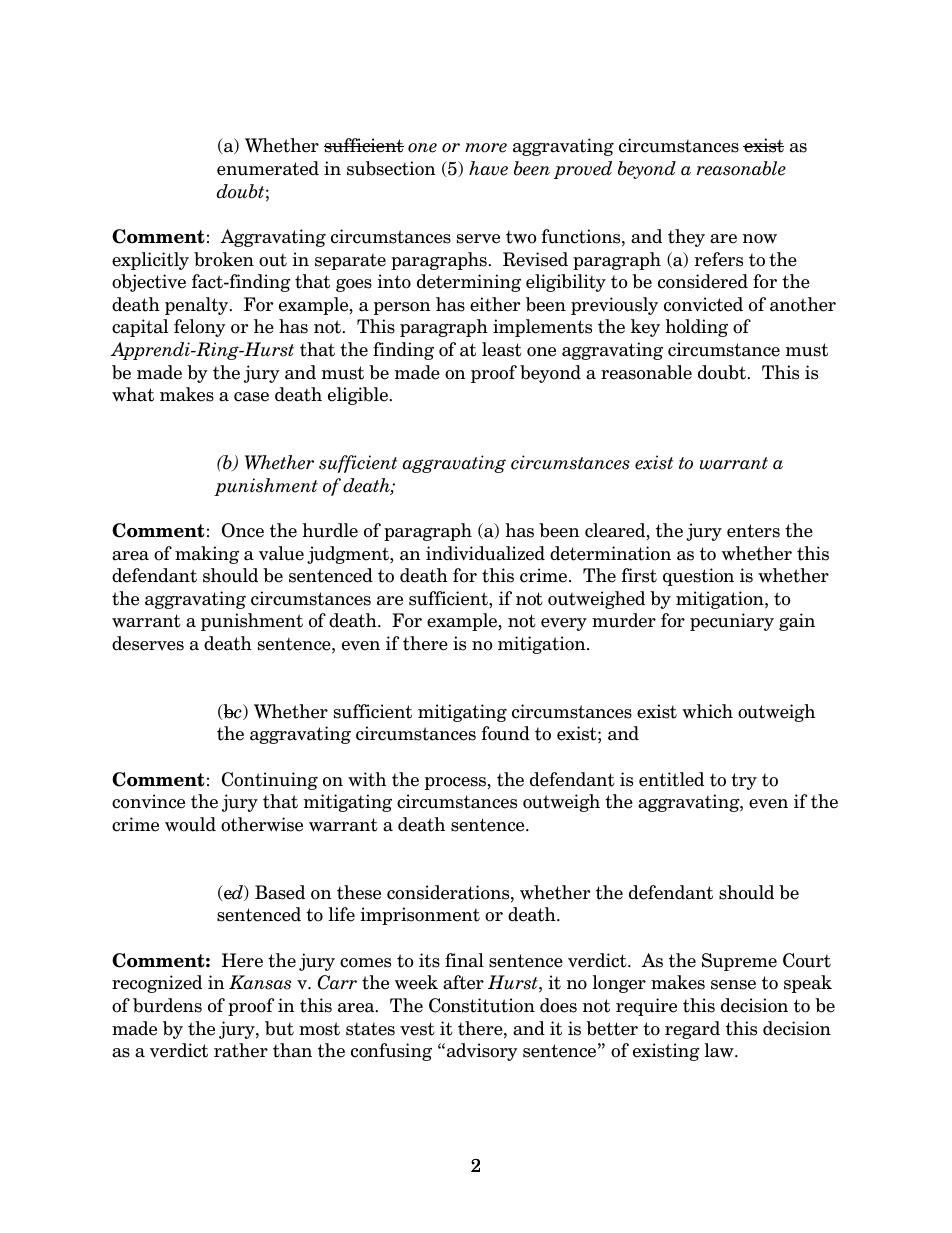 The width and height of the document is (952, 1233). What do you see at coordinates (753, 531) in the document?
I see `enters` at bounding box center [753, 531].
